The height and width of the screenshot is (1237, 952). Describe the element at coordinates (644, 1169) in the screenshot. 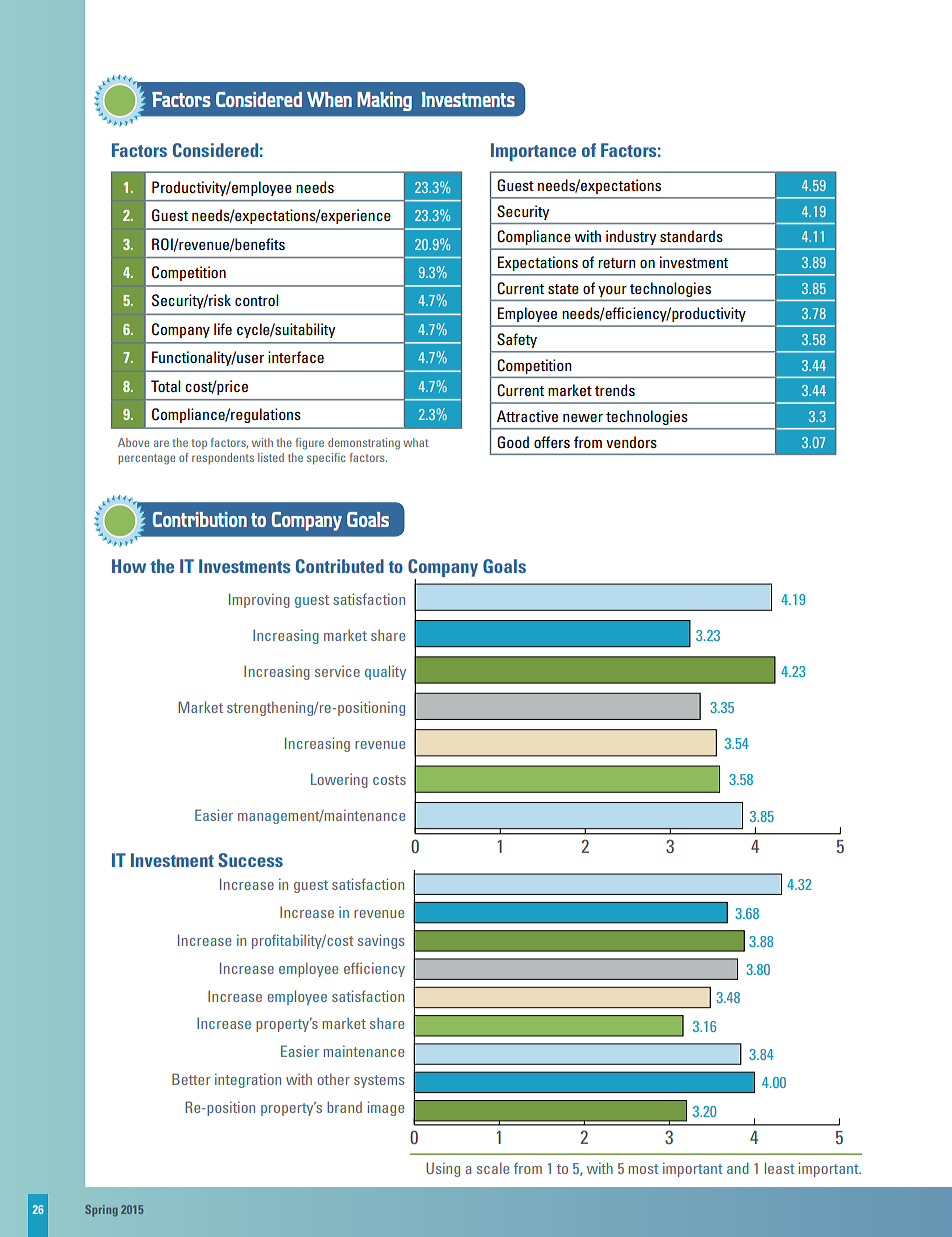

I see `most` at that location.
